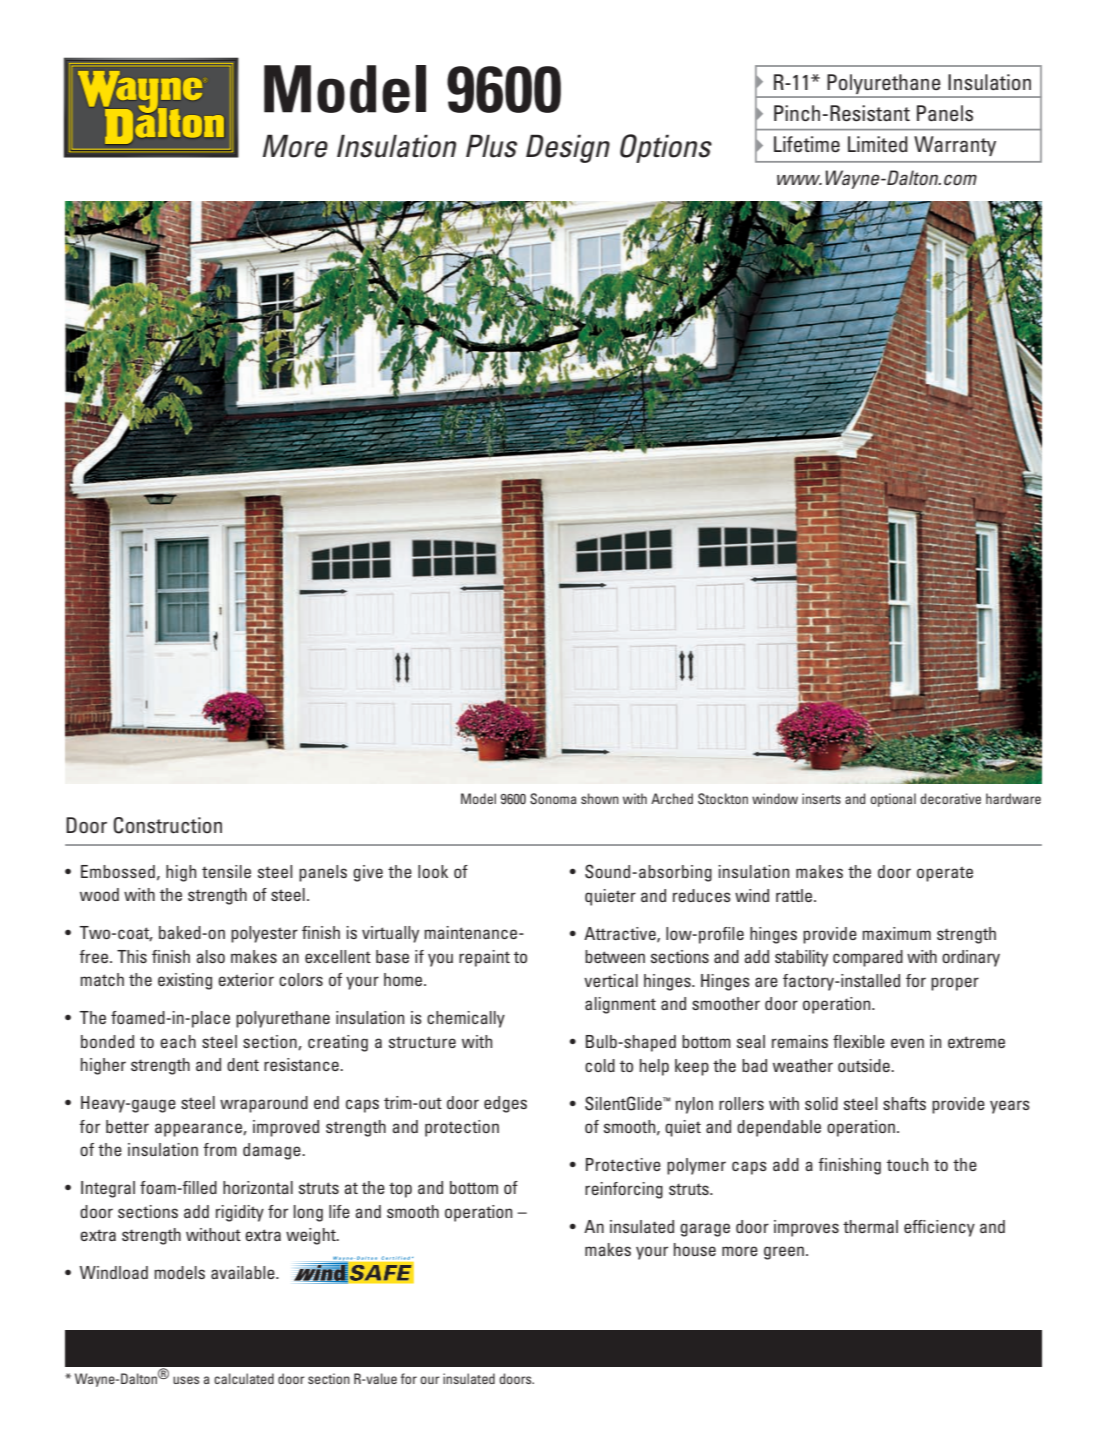 This screenshot has height=1432, width=1107. I want to click on optional, so click(893, 800).
